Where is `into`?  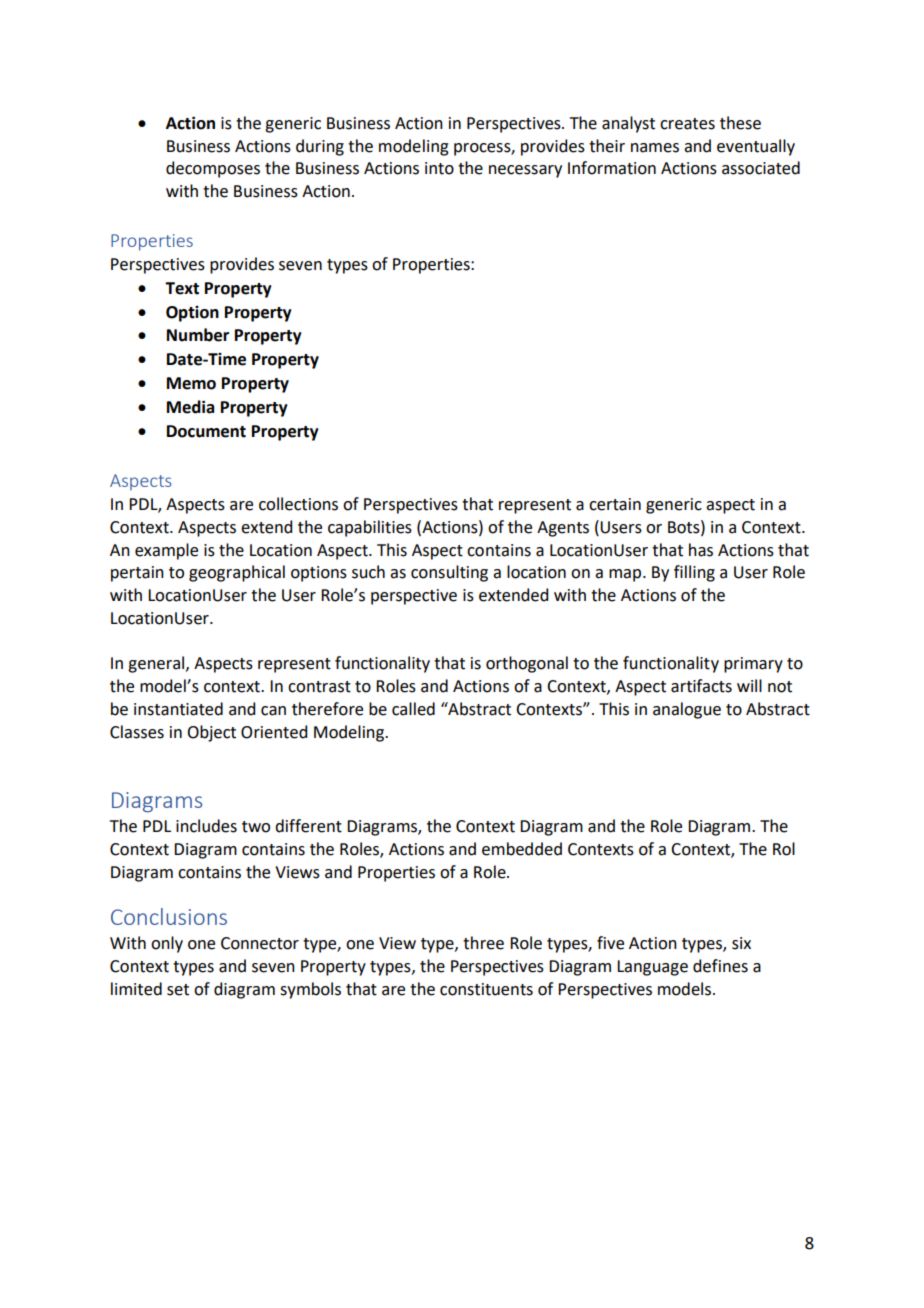 into is located at coordinates (439, 168).
